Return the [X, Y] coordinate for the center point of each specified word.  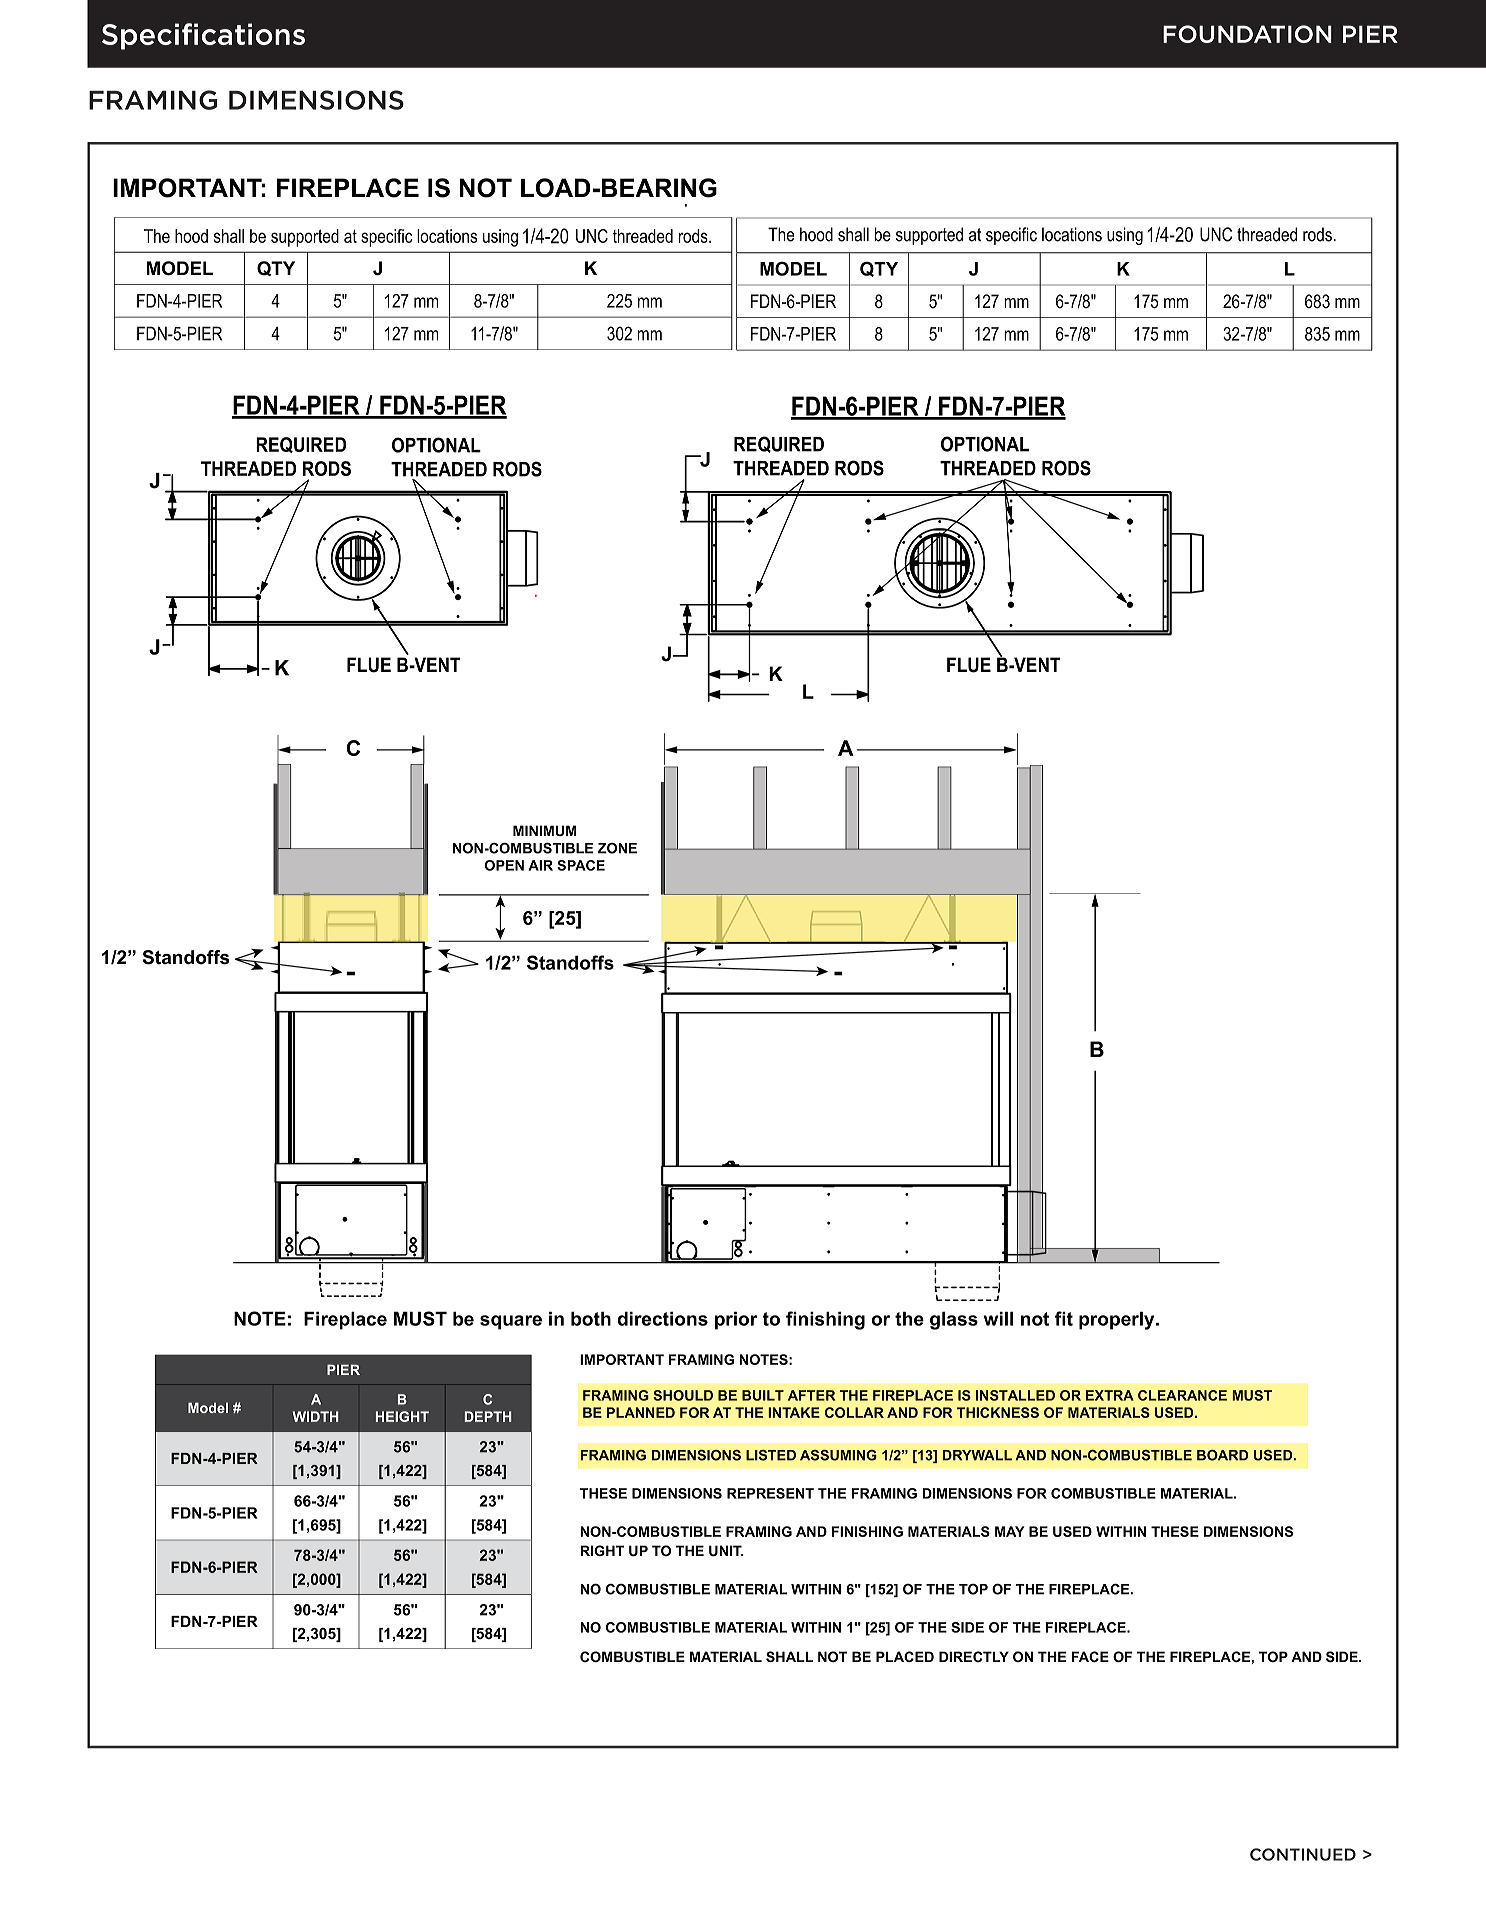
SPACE [581, 865]
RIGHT [602, 1550]
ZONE [617, 848]
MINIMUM [544, 830]
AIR [540, 865]
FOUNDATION [1247, 34]
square [511, 1322]
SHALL [789, 1656]
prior [736, 1320]
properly [1118, 1320]
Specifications [203, 36]
